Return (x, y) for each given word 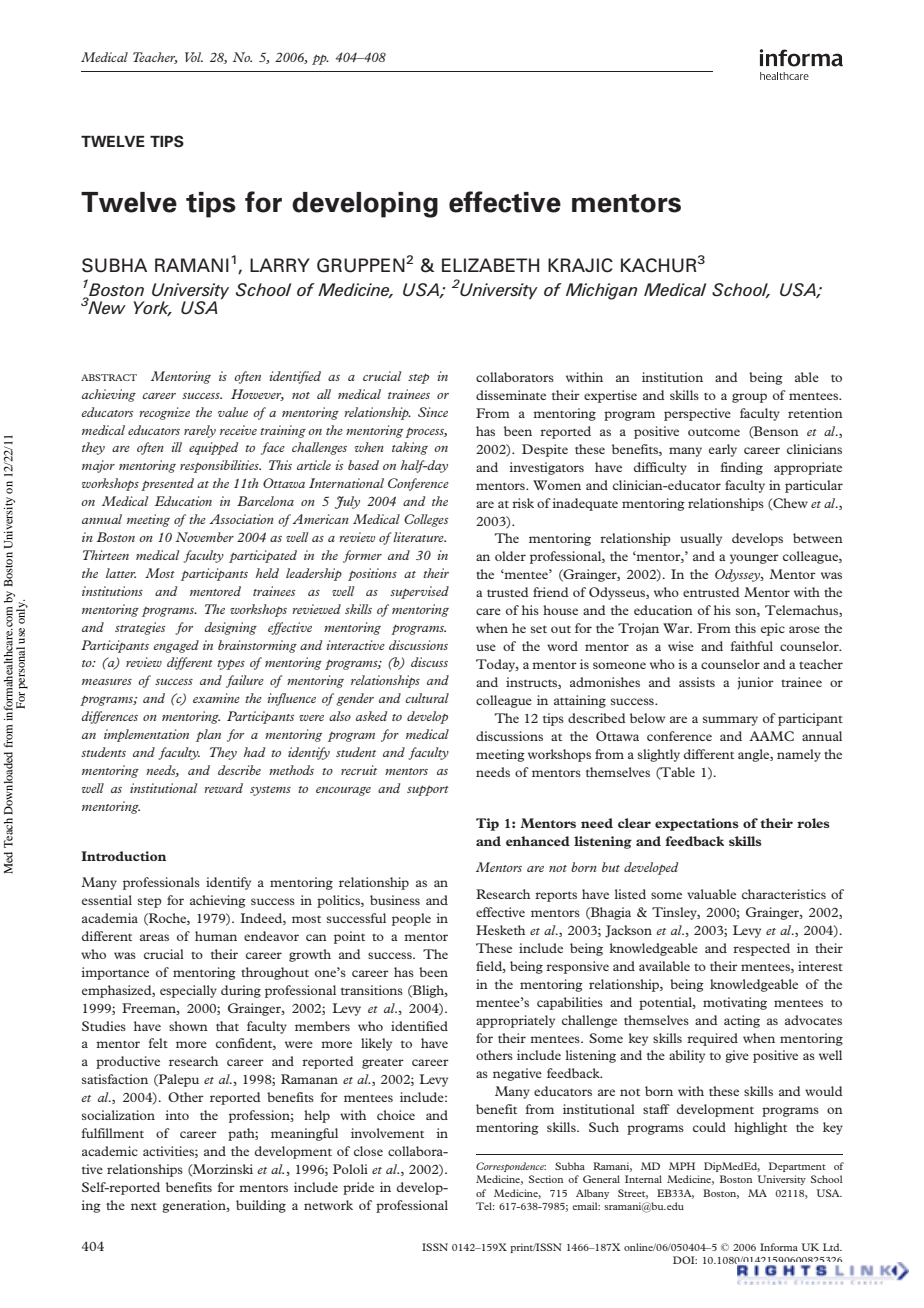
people (411, 919)
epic (773, 629)
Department (797, 1167)
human (216, 936)
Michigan (602, 291)
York (152, 308)
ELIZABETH (490, 265)
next (144, 1206)
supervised (419, 592)
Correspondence (511, 1167)
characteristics (784, 894)
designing (230, 628)
